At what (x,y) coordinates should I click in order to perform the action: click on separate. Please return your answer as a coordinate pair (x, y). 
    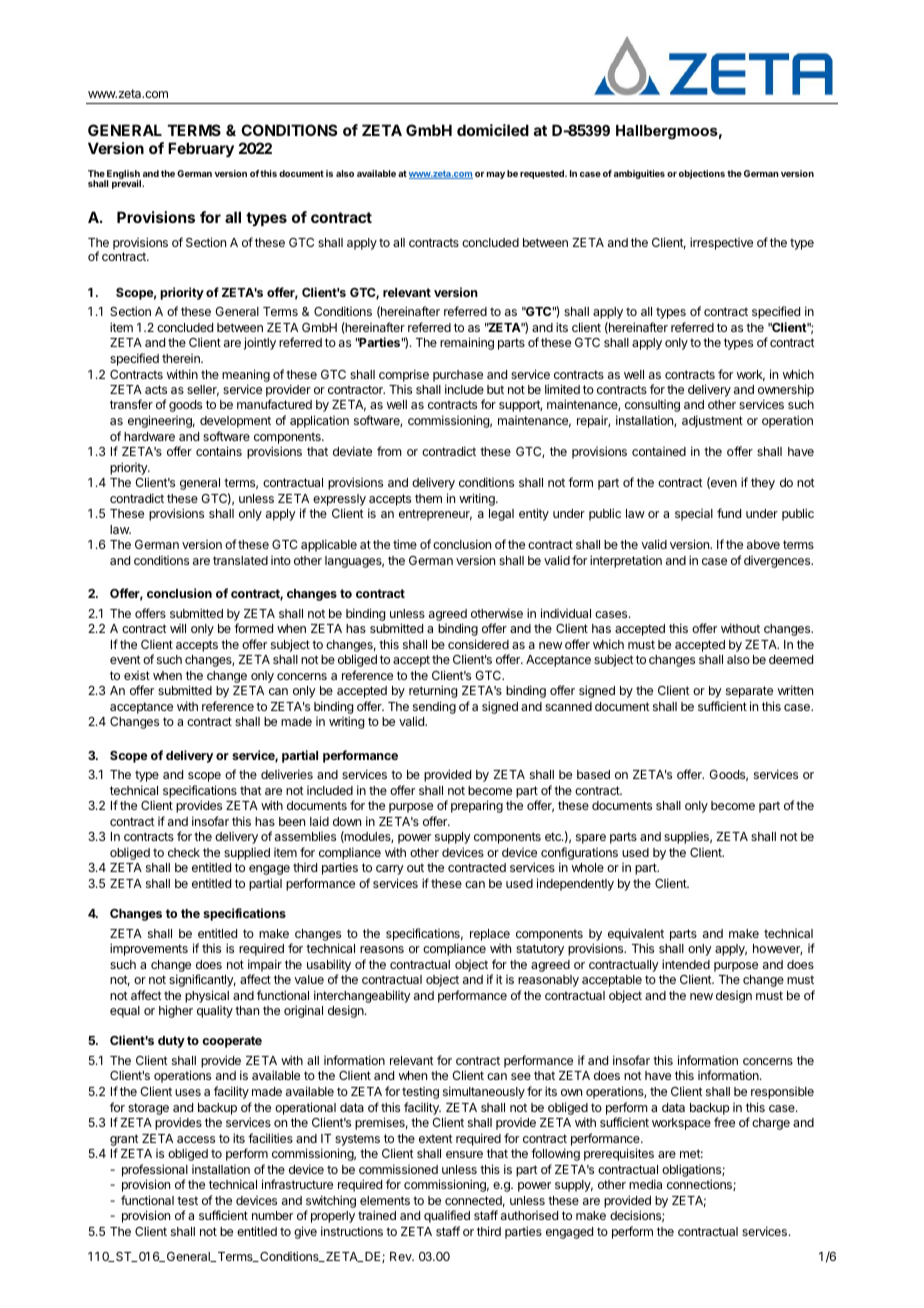
    Looking at the image, I should click on (749, 692).
